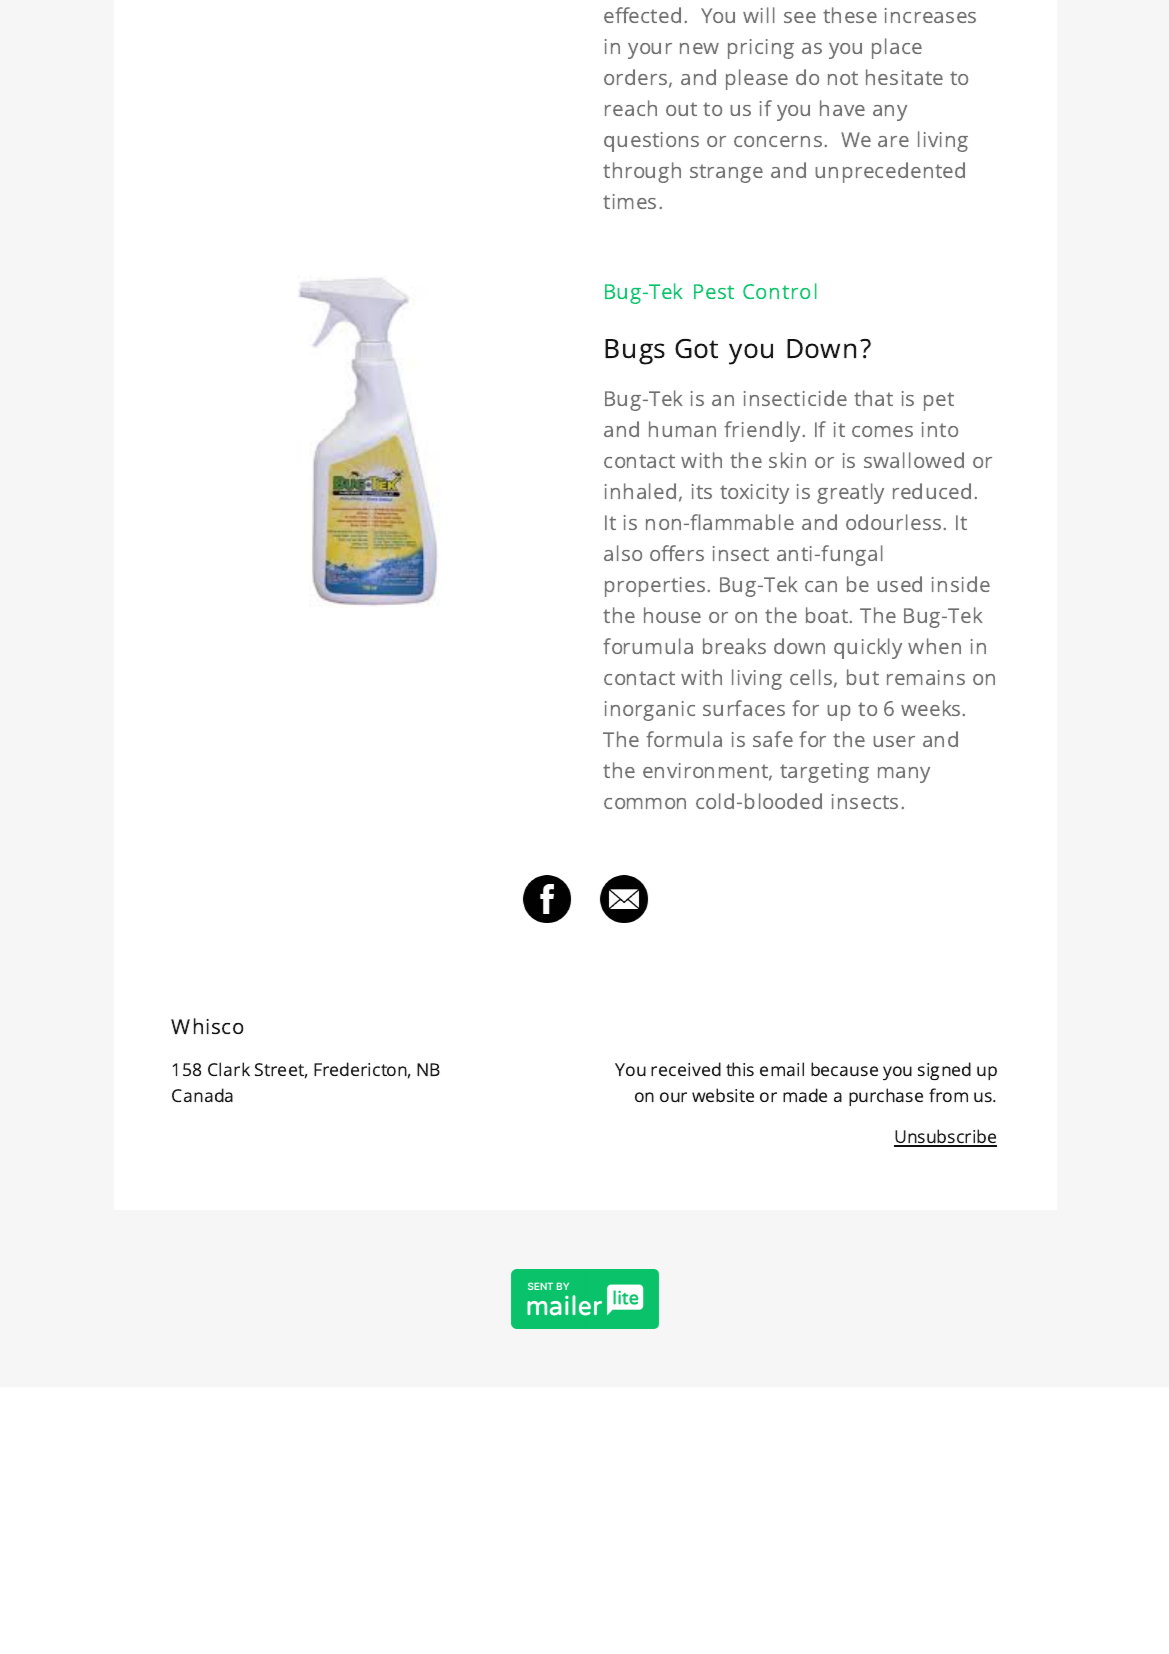 Image resolution: width=1169 pixels, height=1654 pixels. What do you see at coordinates (886, 1097) in the screenshot?
I see `purchase` at bounding box center [886, 1097].
